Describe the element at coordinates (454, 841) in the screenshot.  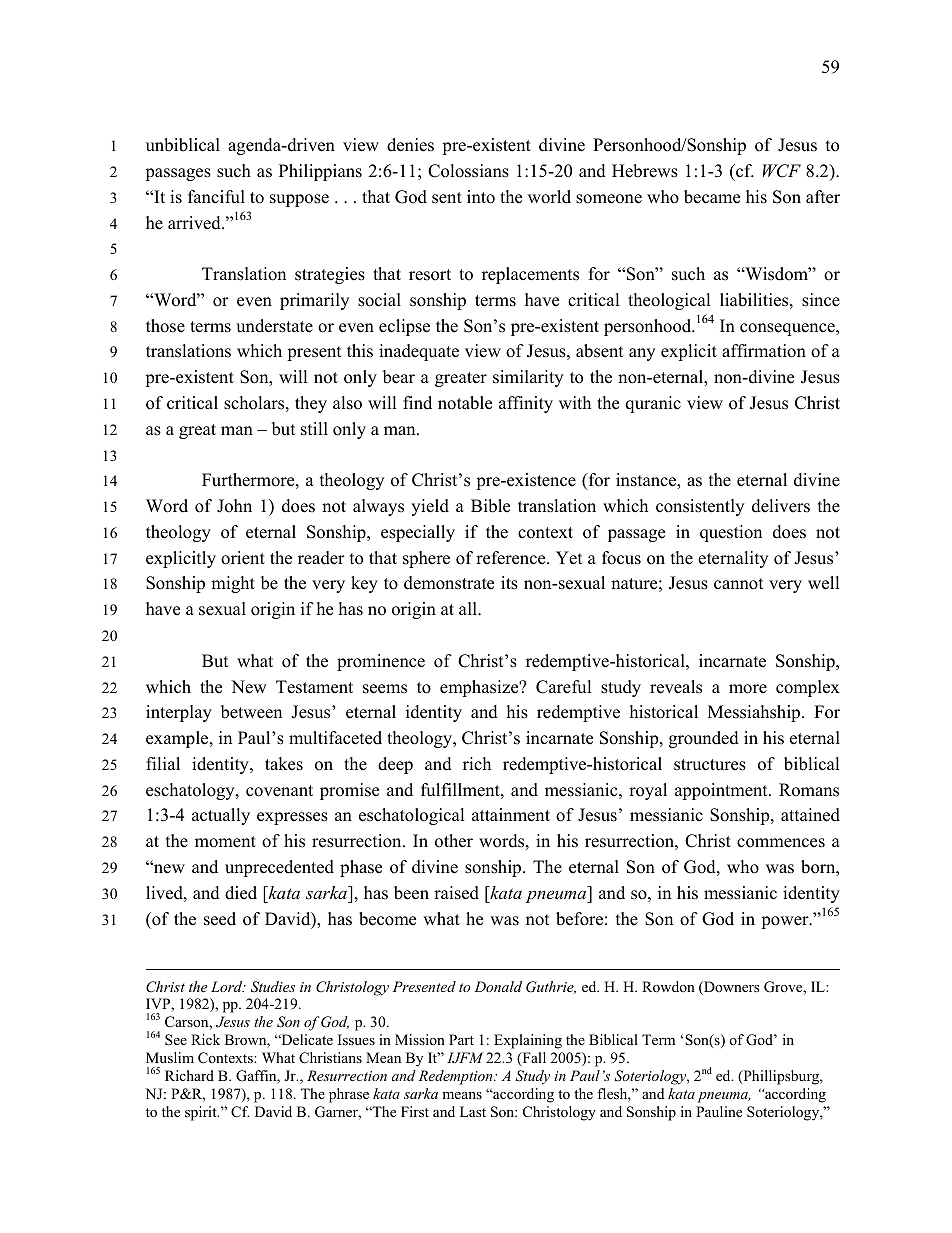
I see `other` at that location.
